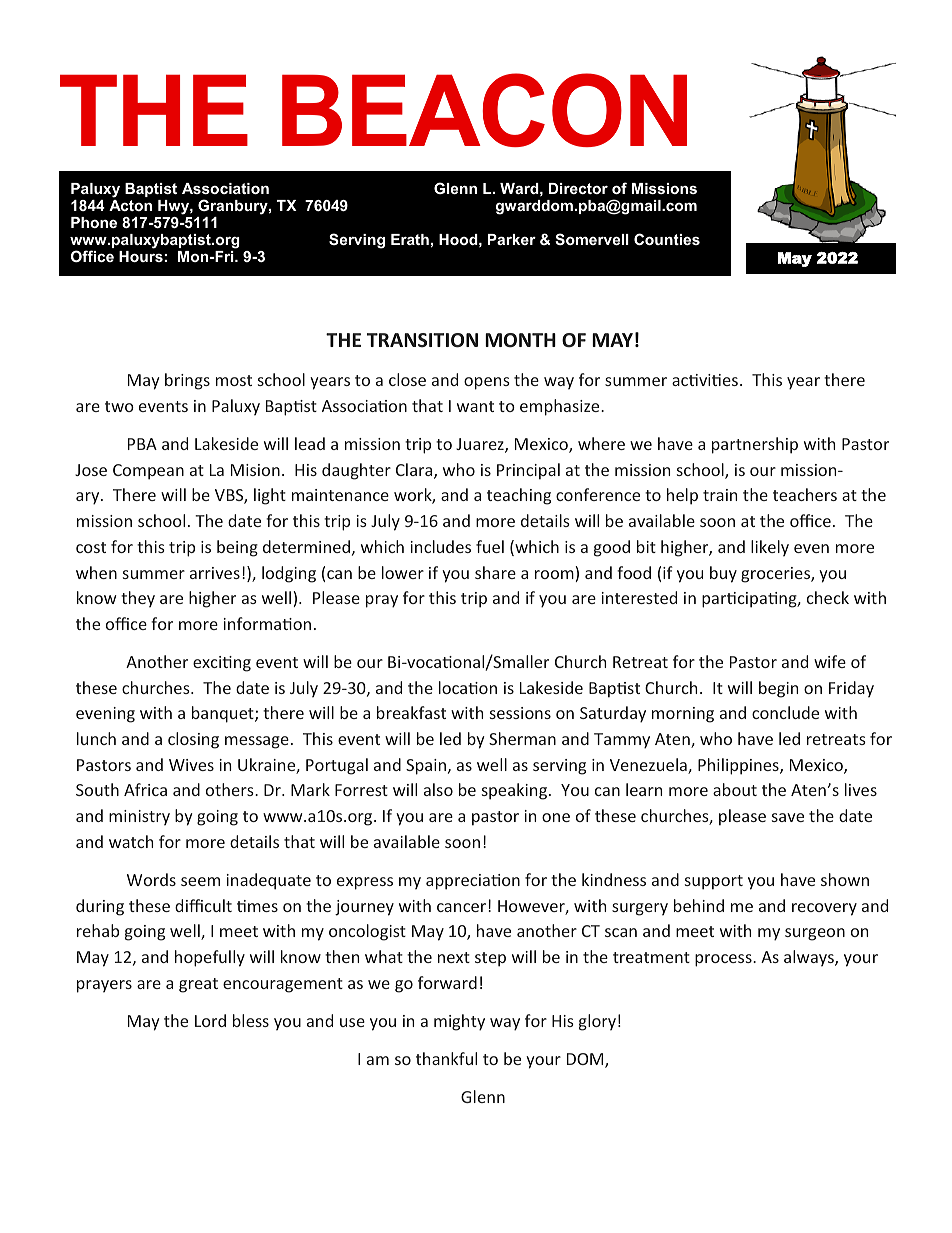 The image size is (952, 1233). I want to click on Acton, so click(130, 205).
